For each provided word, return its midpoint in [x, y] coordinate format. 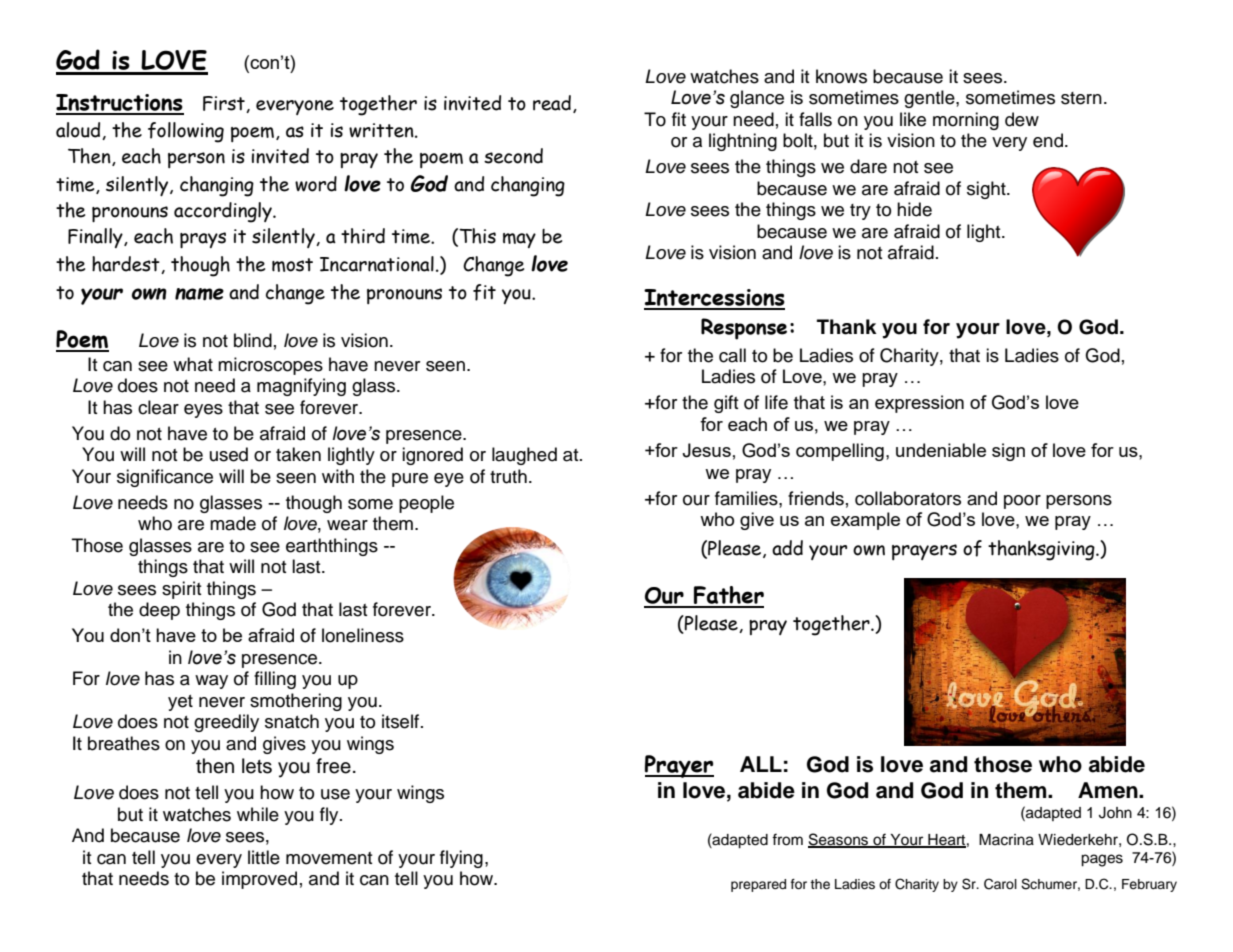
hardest [127, 265]
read [552, 103]
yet [180, 703]
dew [1022, 119]
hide [914, 209]
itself [402, 721]
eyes [203, 411]
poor [1022, 502]
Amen [1109, 790]
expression [919, 404]
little [264, 857]
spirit [182, 590]
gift [726, 404]
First [225, 104]
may [519, 240]
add [787, 548]
